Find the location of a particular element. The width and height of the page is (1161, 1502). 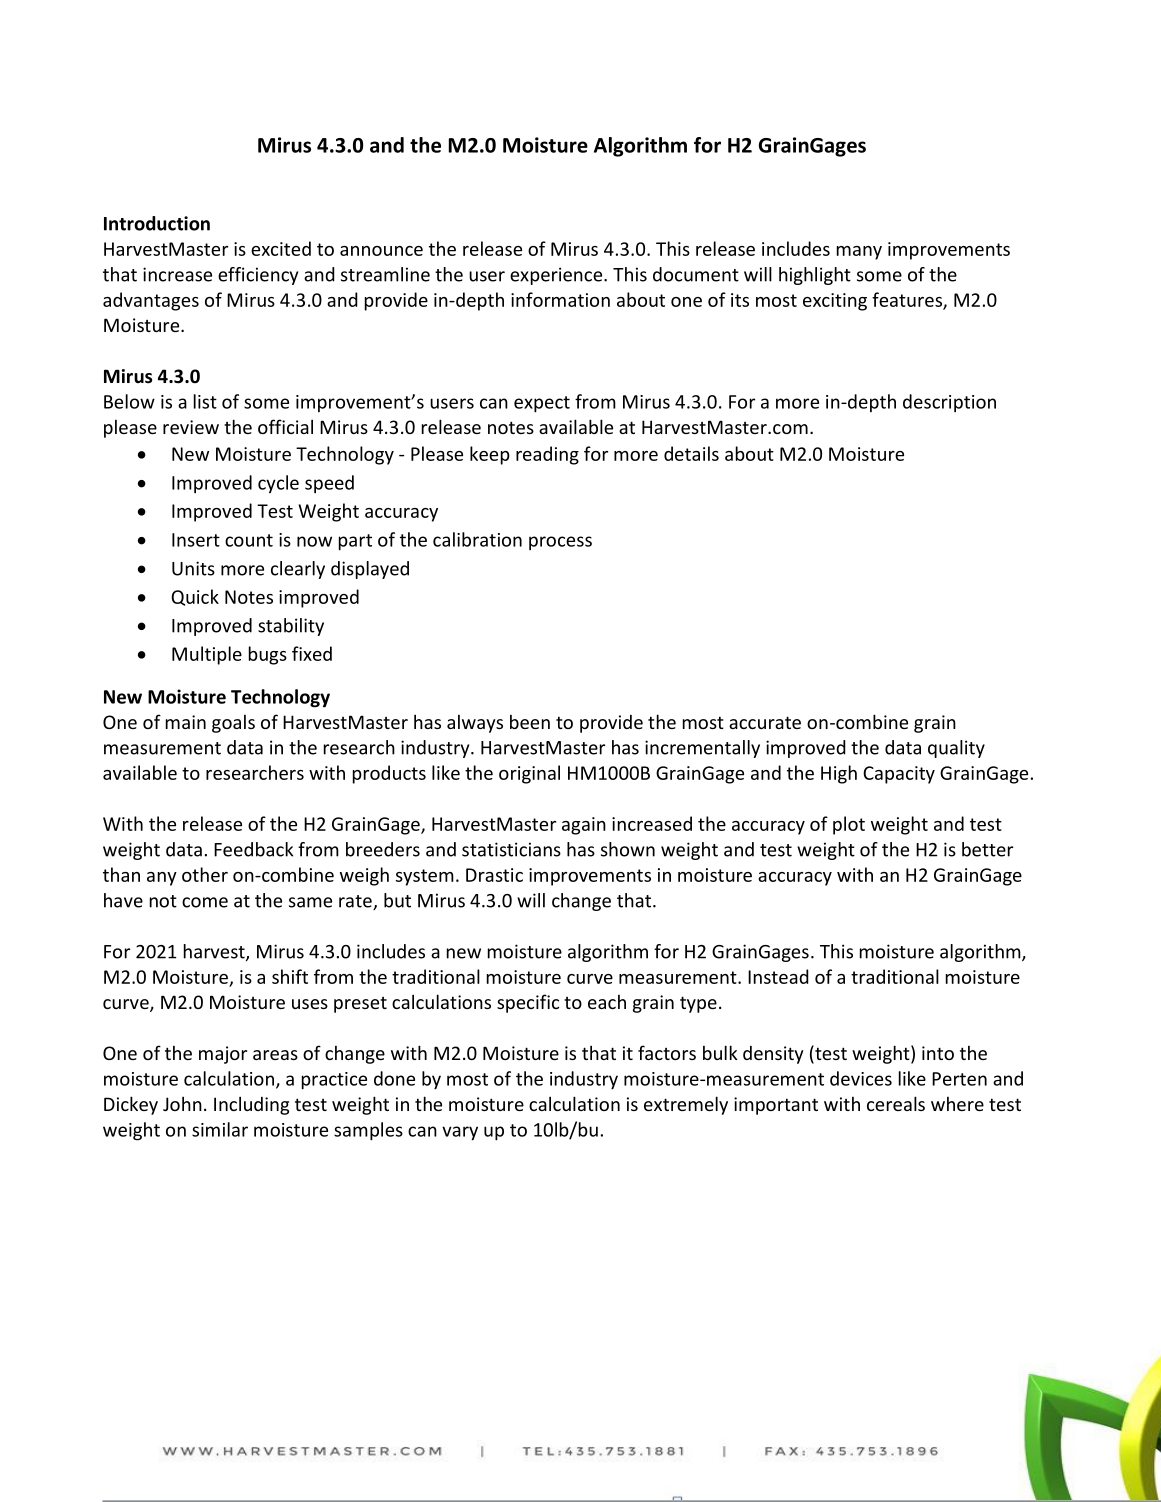

experience is located at coordinates (557, 276).
